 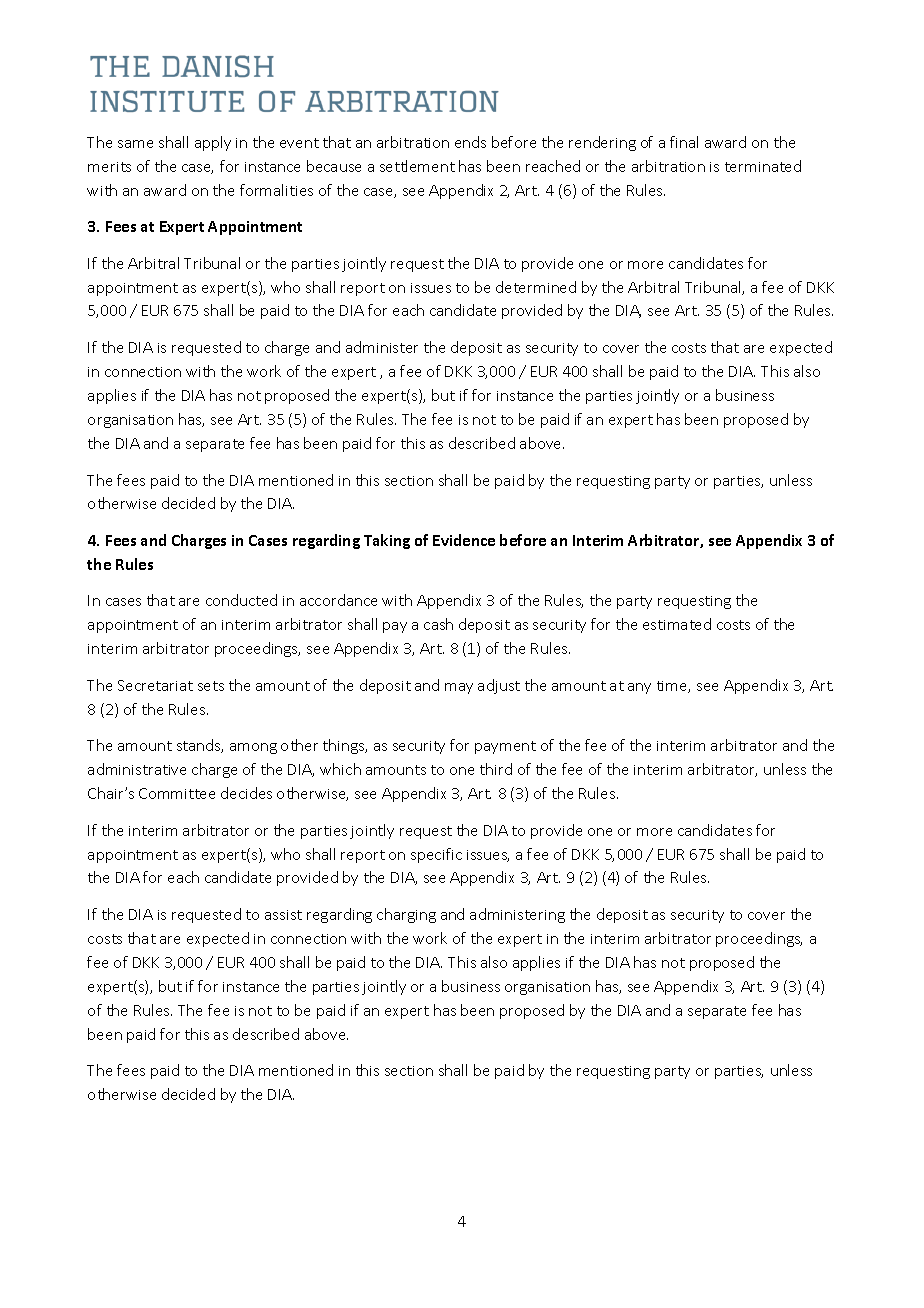 I want to click on Evidence, so click(x=464, y=540).
